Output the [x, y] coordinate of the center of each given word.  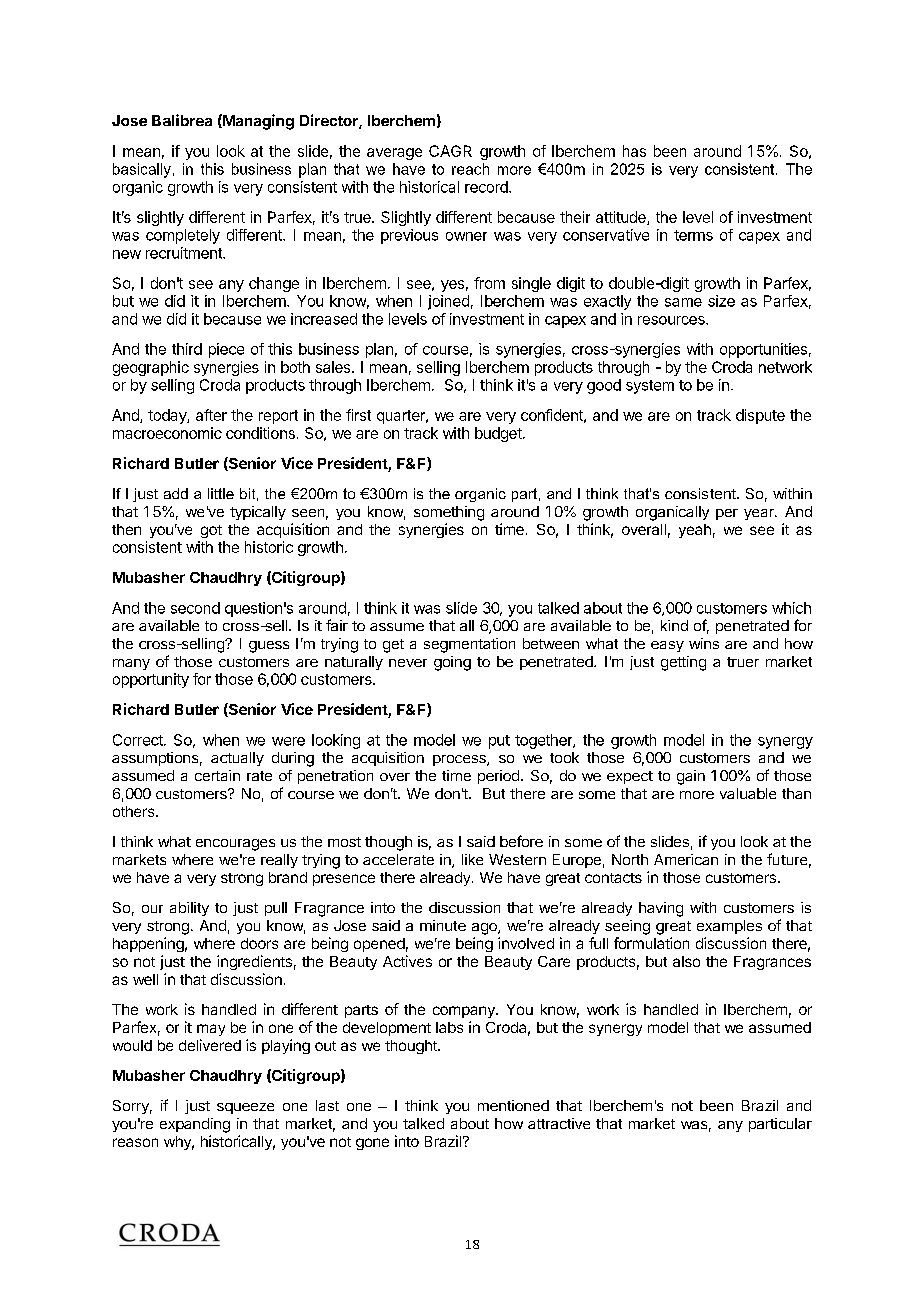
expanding [195, 1125]
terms [693, 235]
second [195, 608]
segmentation [469, 645]
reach [470, 169]
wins [704, 643]
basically [142, 170]
